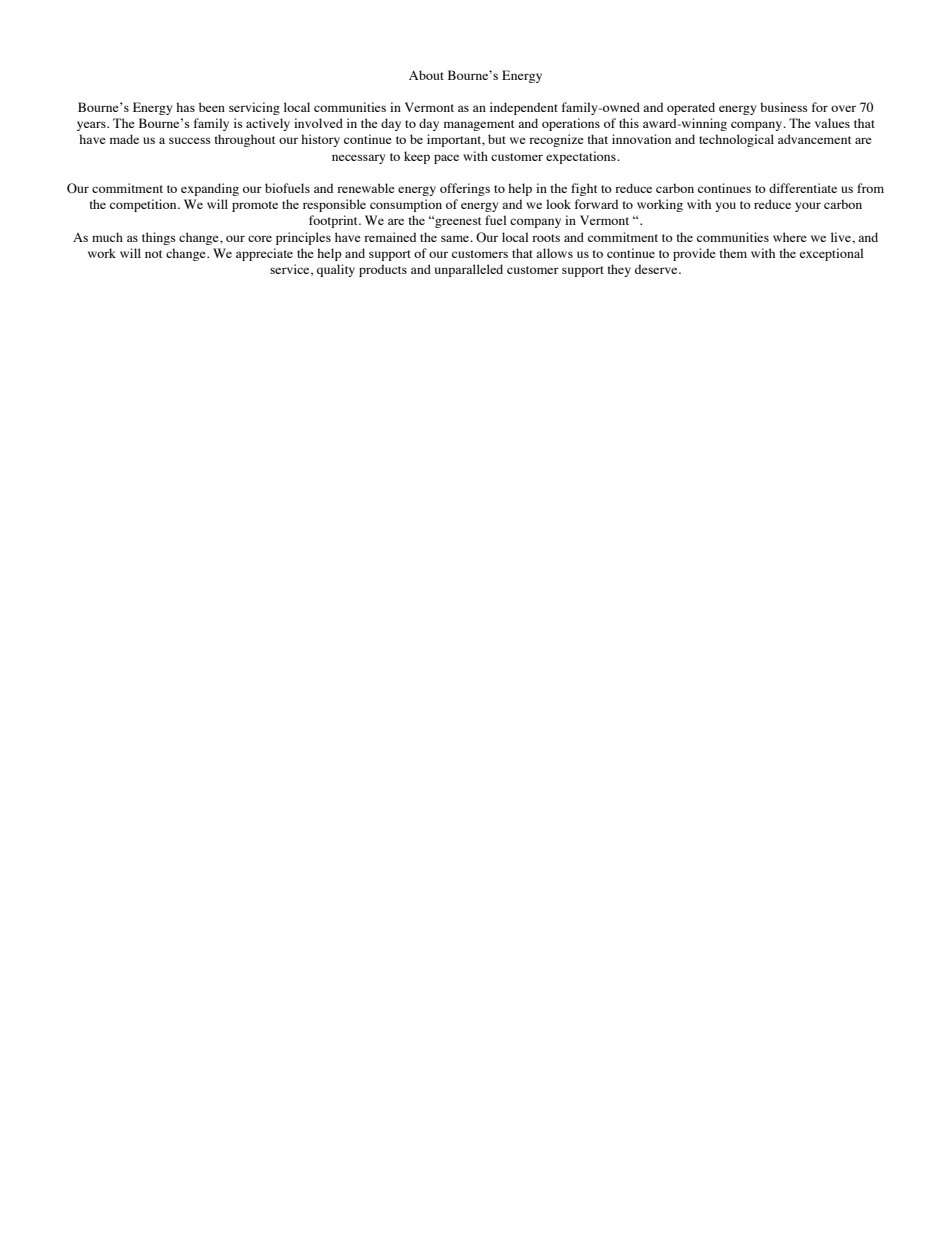 The height and width of the screenshot is (1233, 952). Describe the element at coordinates (469, 270) in the screenshot. I see `unparalleled` at that location.
